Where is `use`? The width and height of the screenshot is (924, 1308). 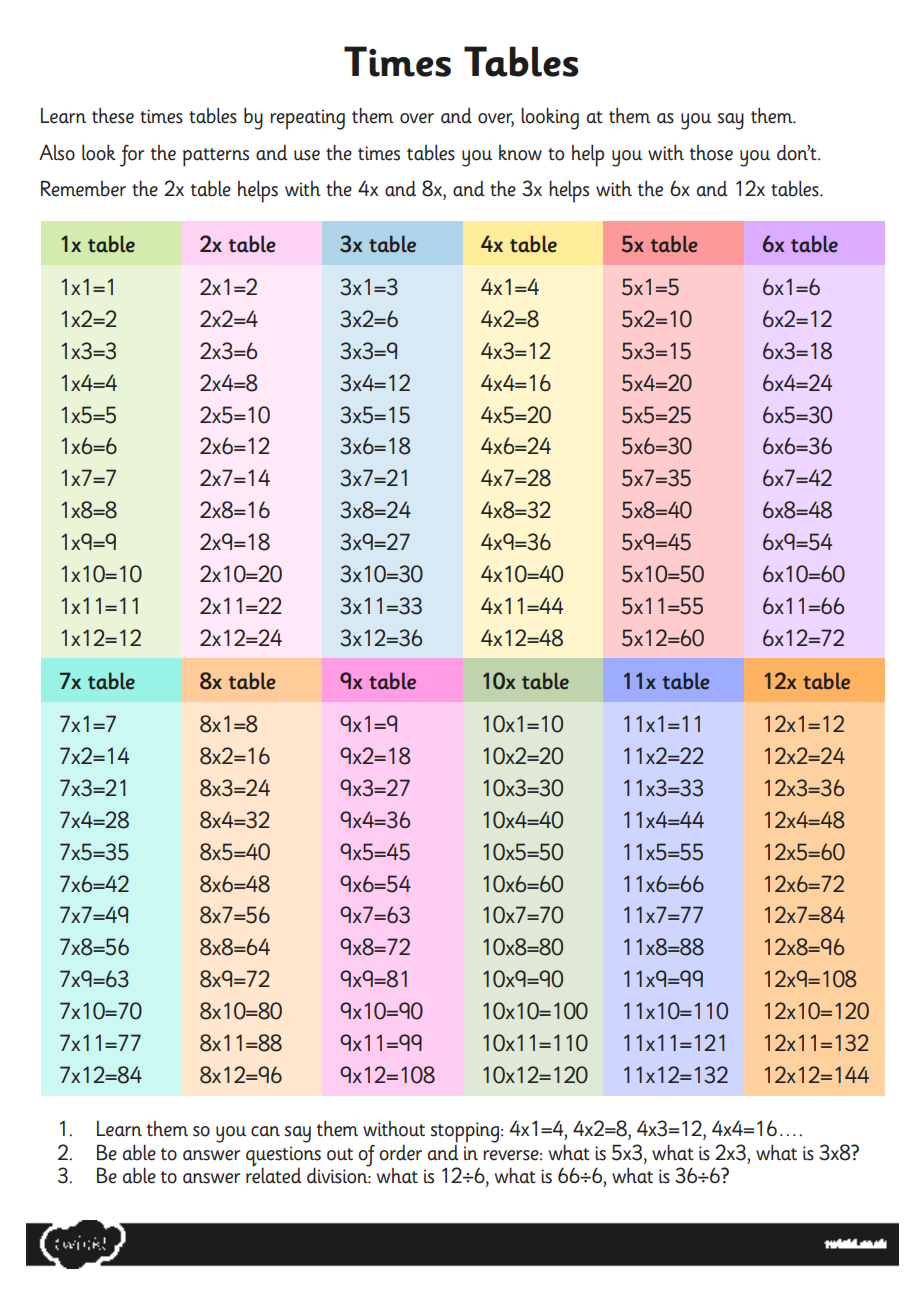 use is located at coordinates (307, 155).
